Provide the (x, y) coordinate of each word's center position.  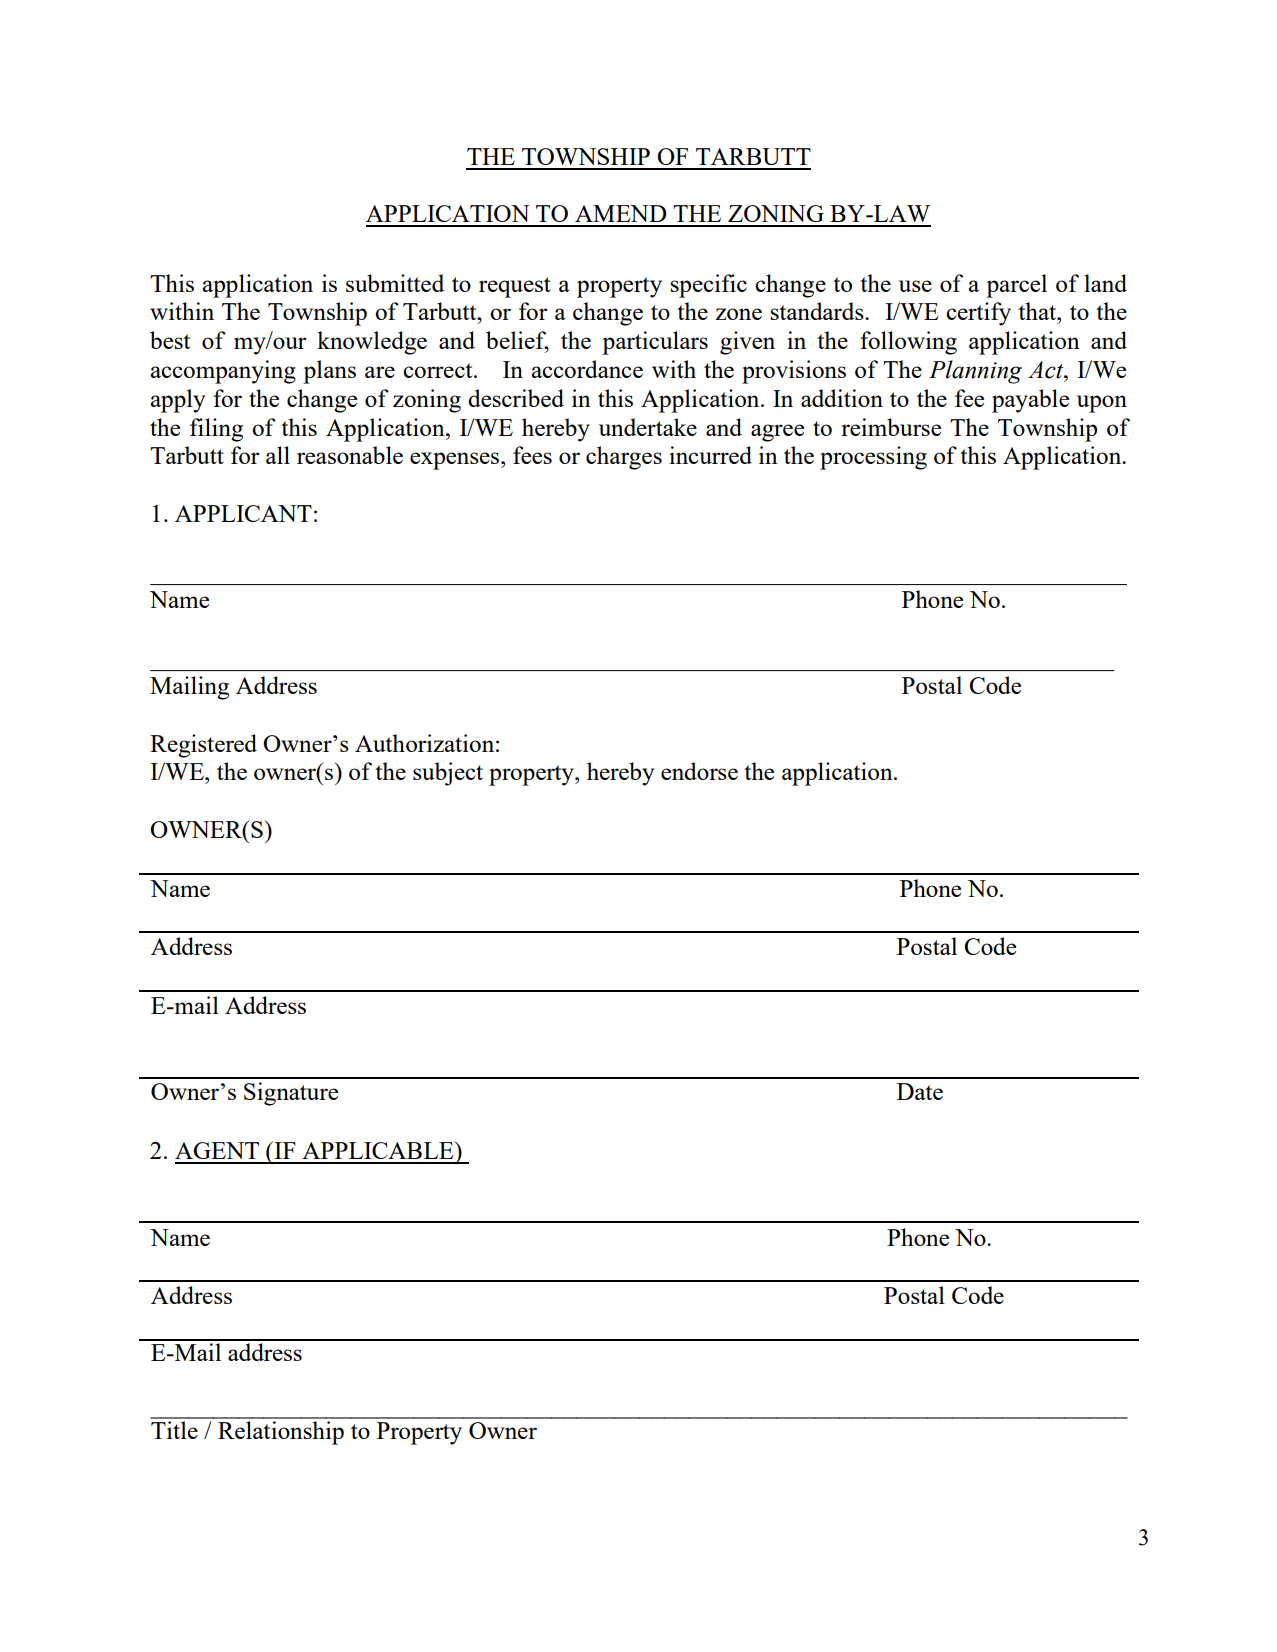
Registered (203, 746)
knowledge (372, 343)
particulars (655, 343)
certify (978, 314)
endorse (699, 771)
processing (873, 458)
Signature (291, 1094)
